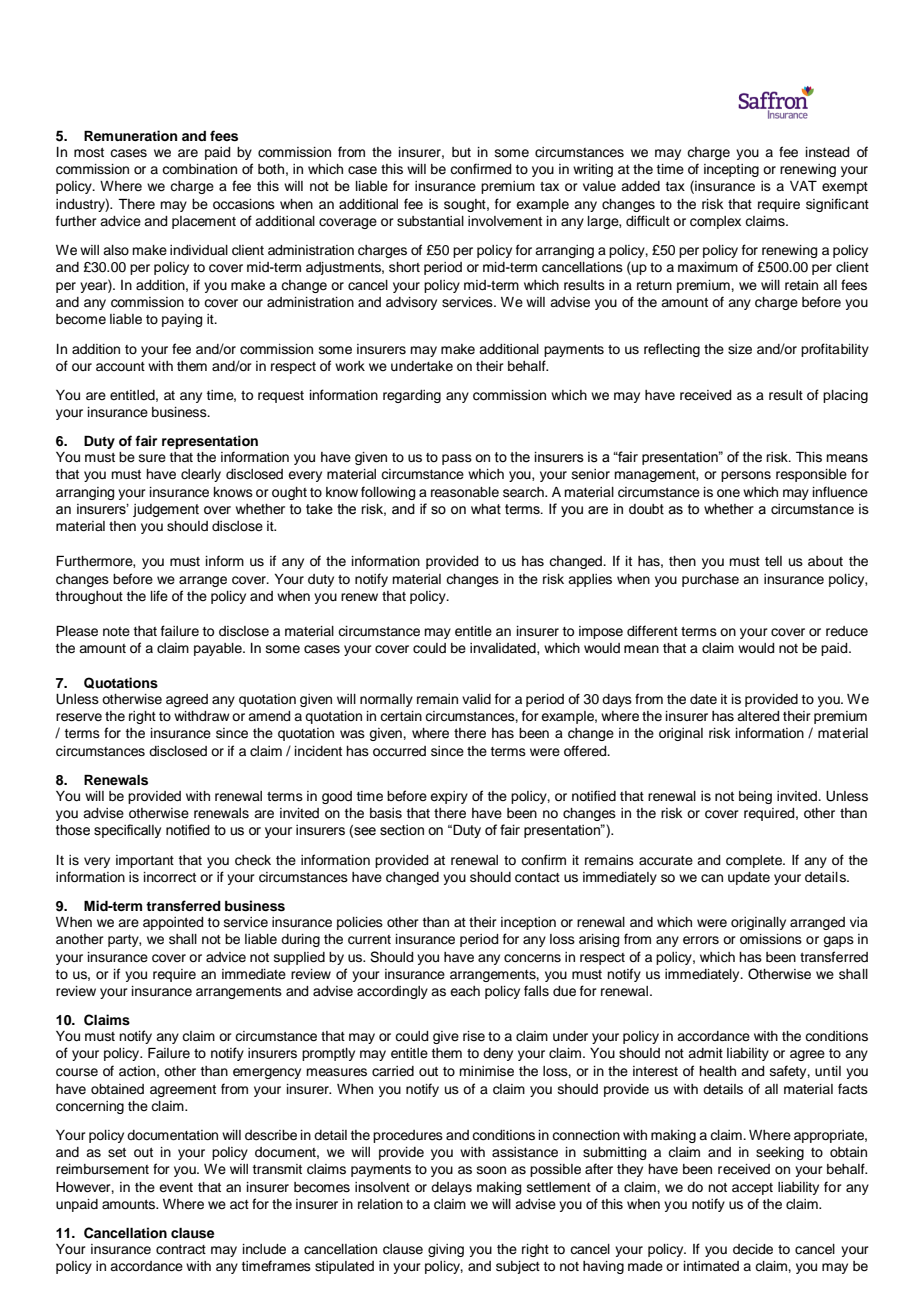  I want to click on what, so click(486, 509).
